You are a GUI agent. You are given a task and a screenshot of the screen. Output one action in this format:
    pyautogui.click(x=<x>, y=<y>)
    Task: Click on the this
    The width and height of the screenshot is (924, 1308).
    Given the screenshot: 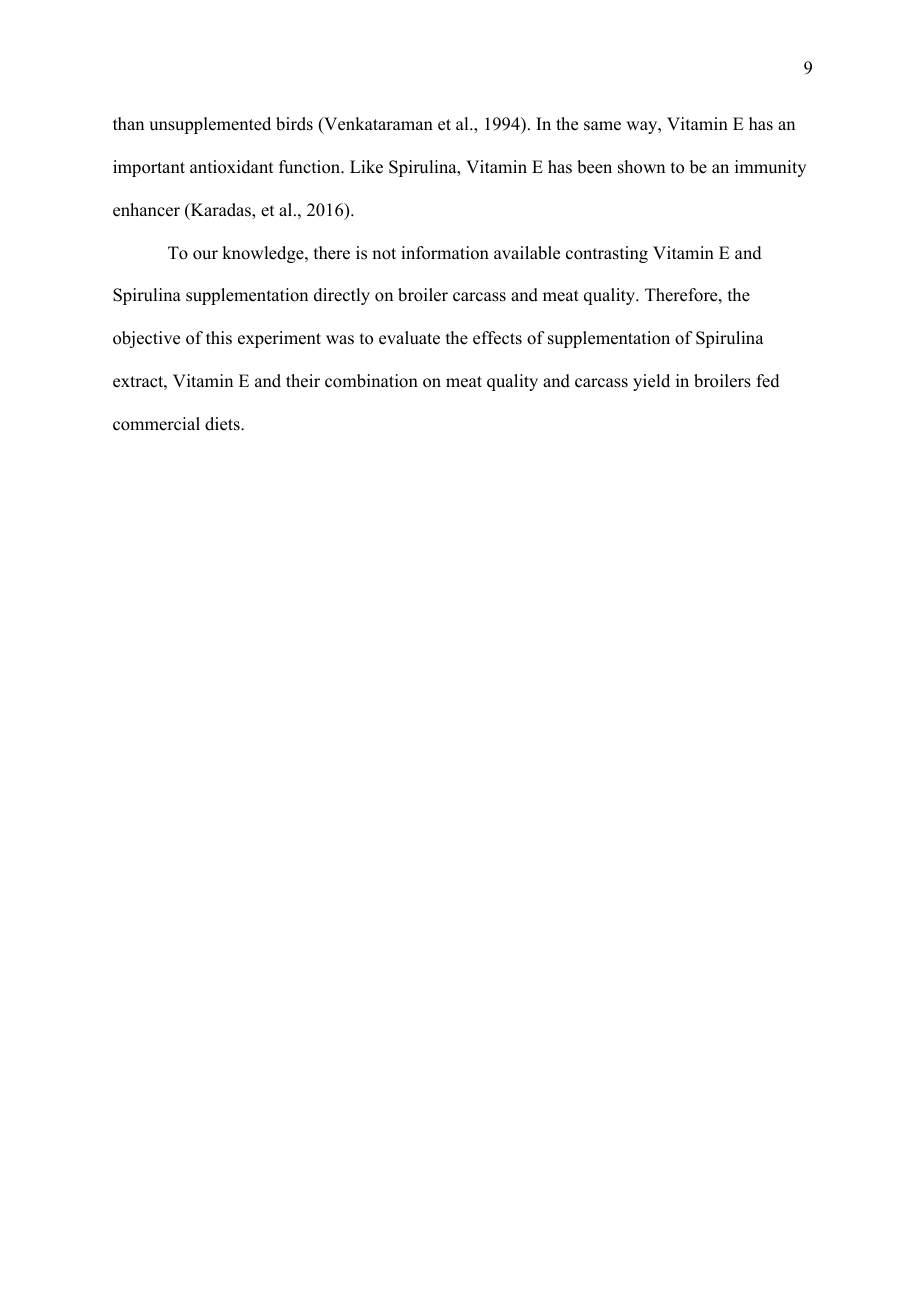 What is the action you would take?
    pyautogui.click(x=219, y=338)
